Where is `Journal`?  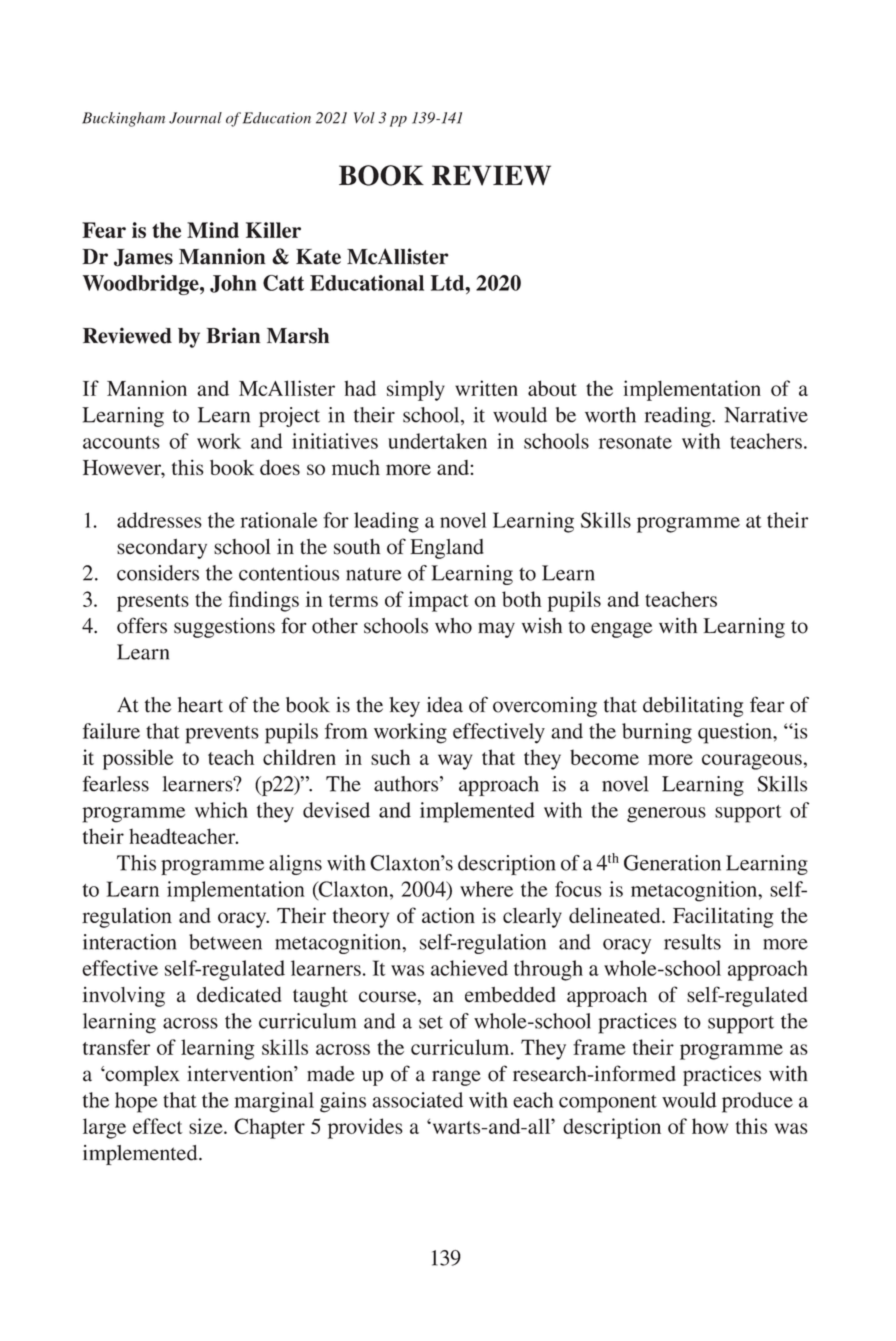
Journal is located at coordinates (195, 118).
